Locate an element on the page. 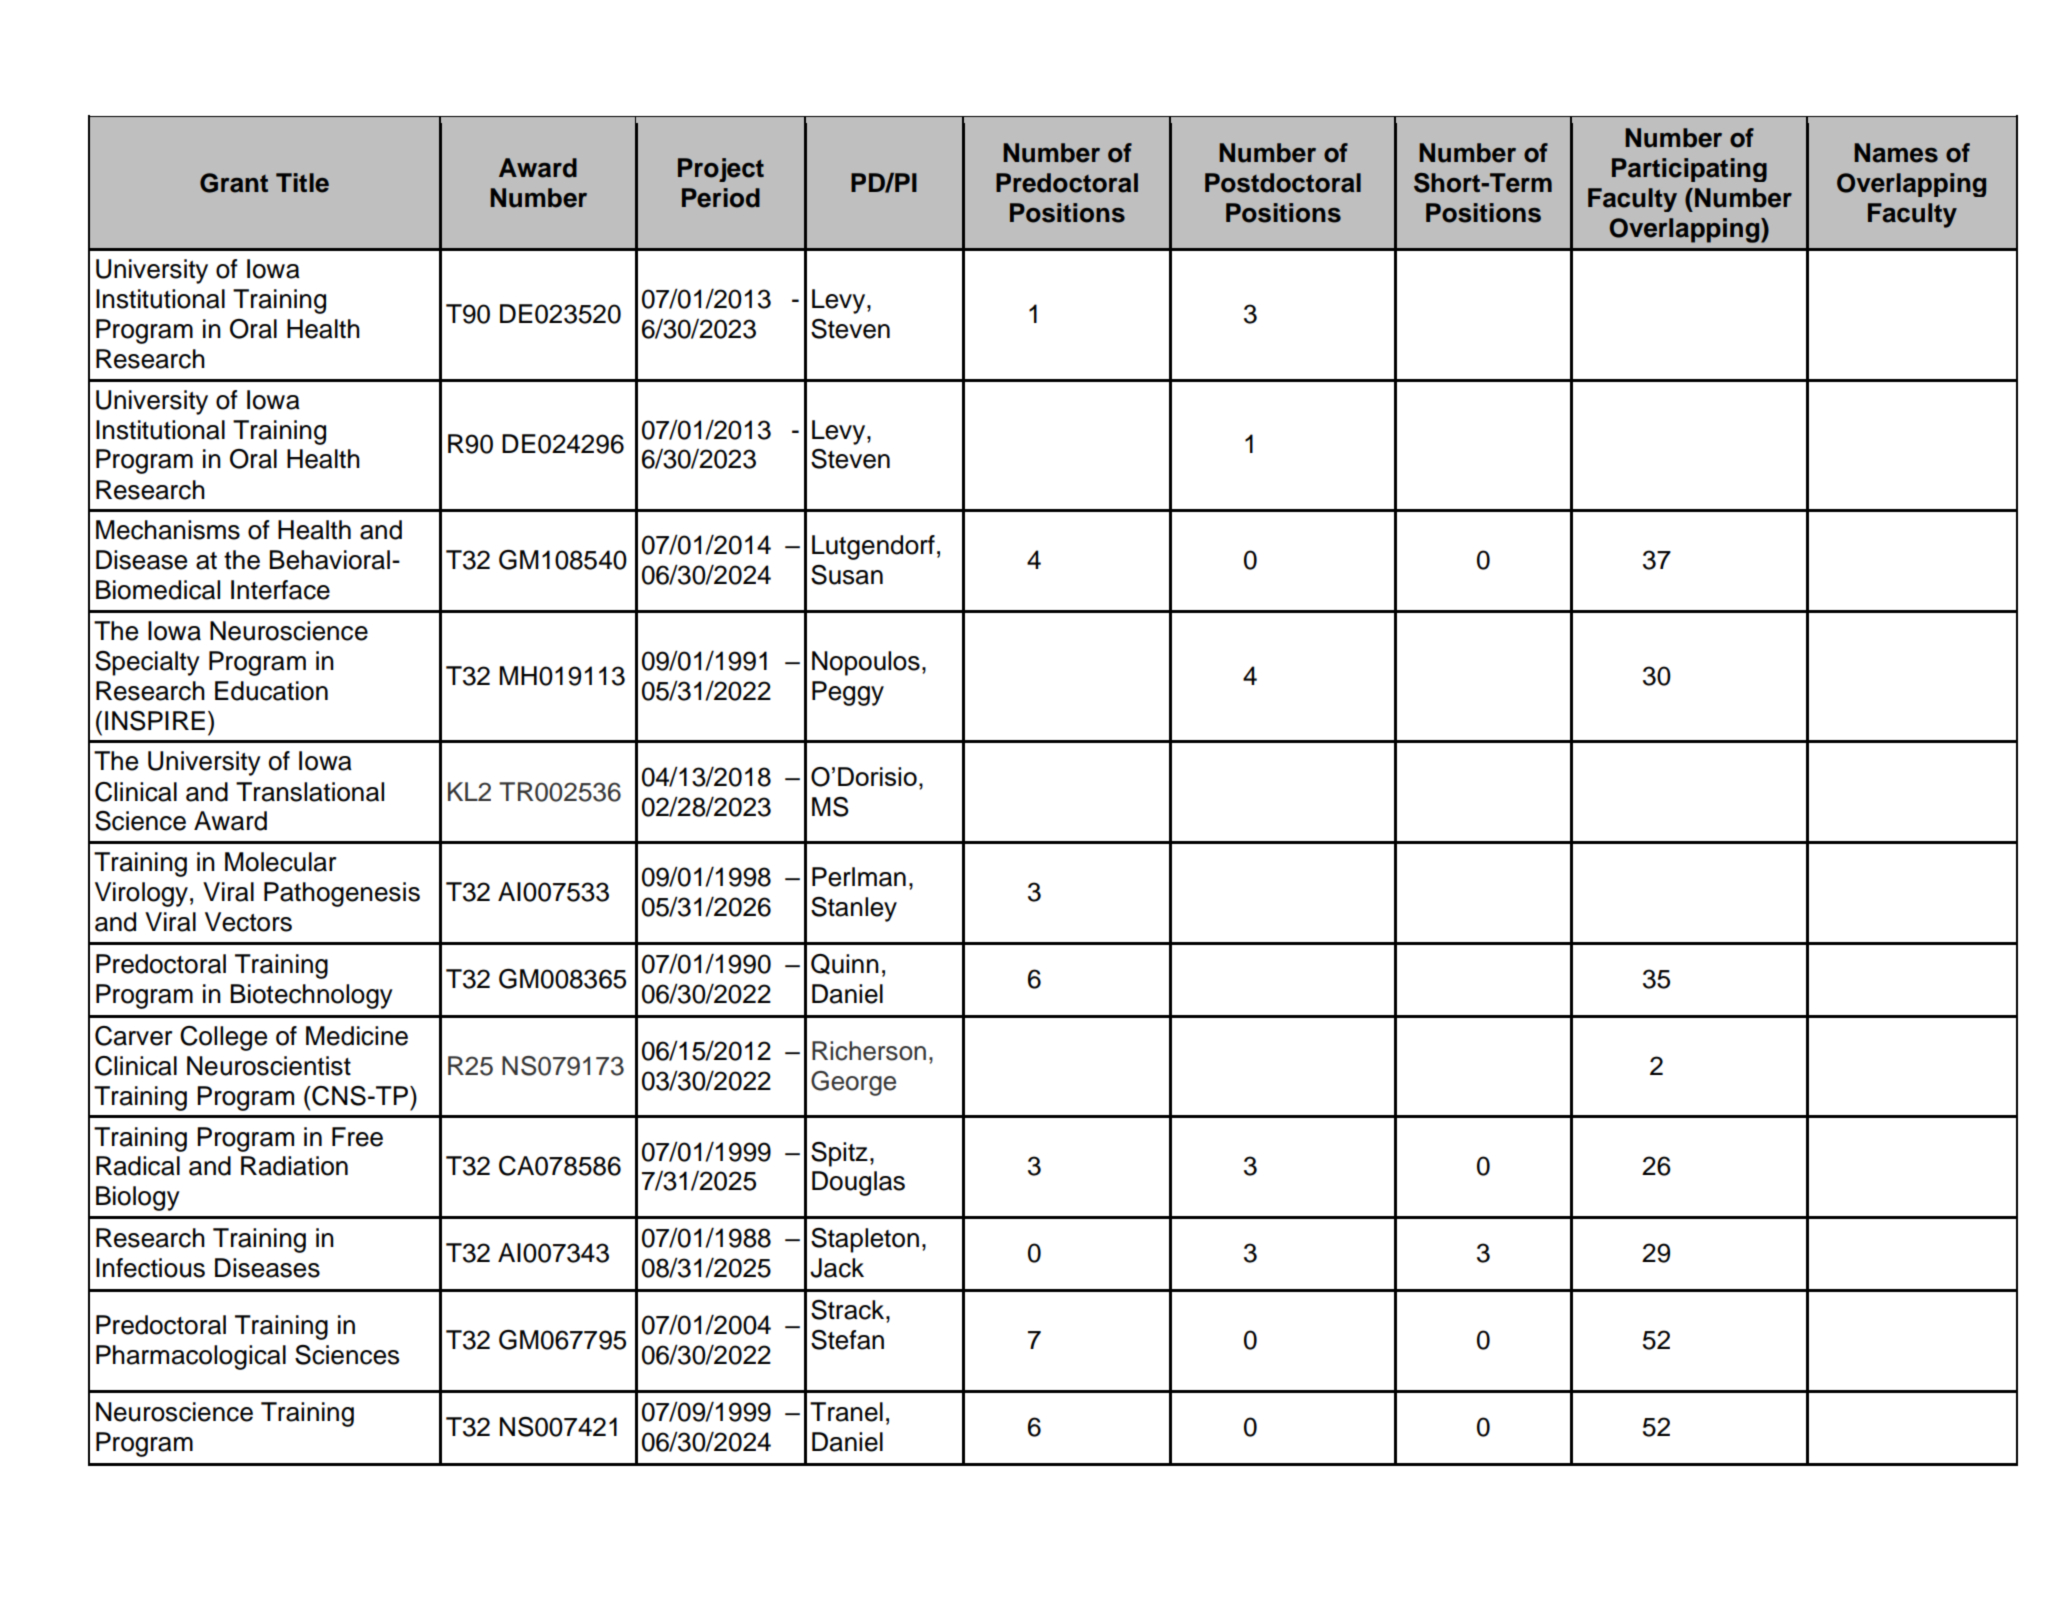 The image size is (2069, 1599). Title is located at coordinates (302, 183).
